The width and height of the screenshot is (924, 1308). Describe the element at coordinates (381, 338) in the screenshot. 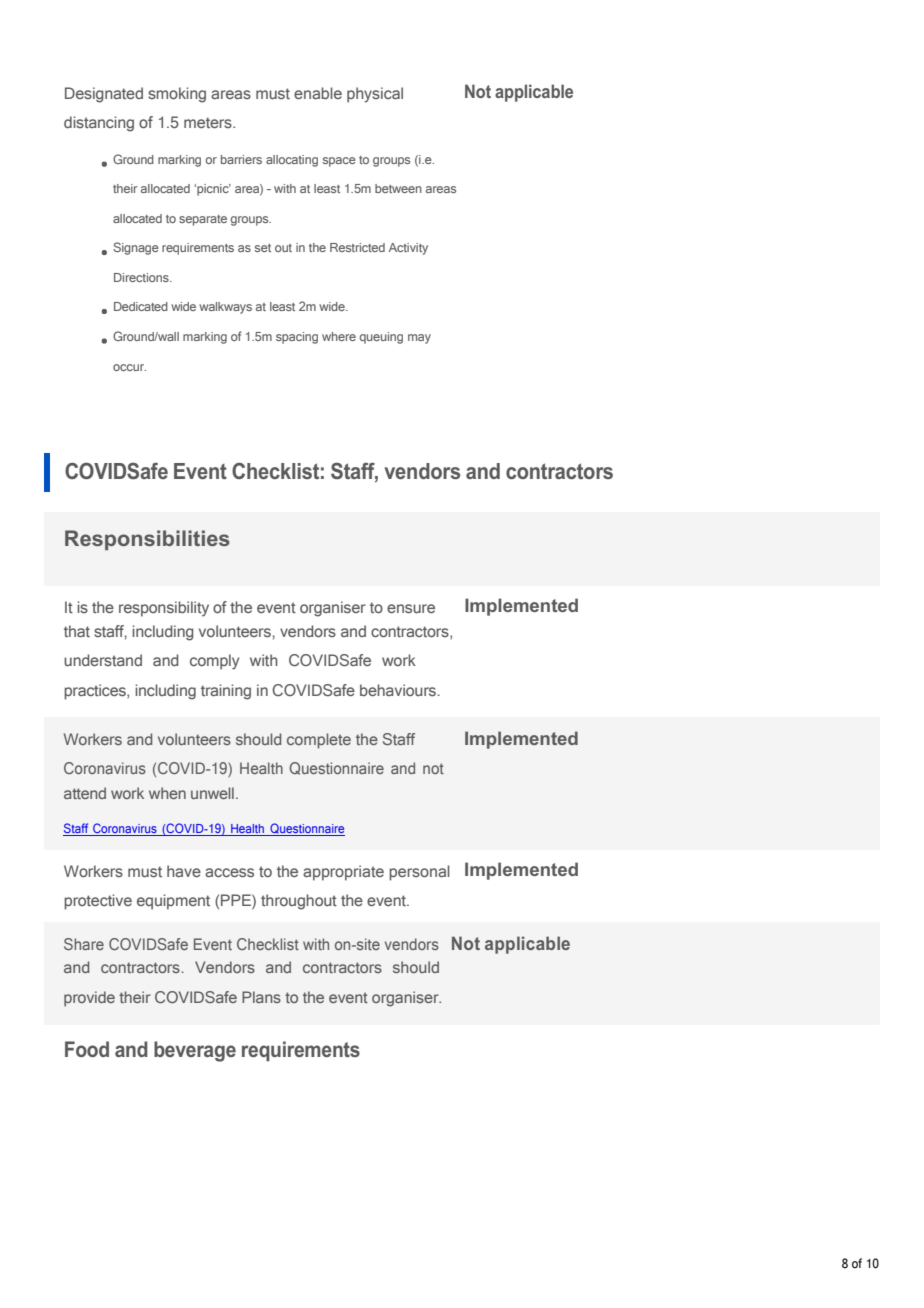

I see `queuing` at that location.
